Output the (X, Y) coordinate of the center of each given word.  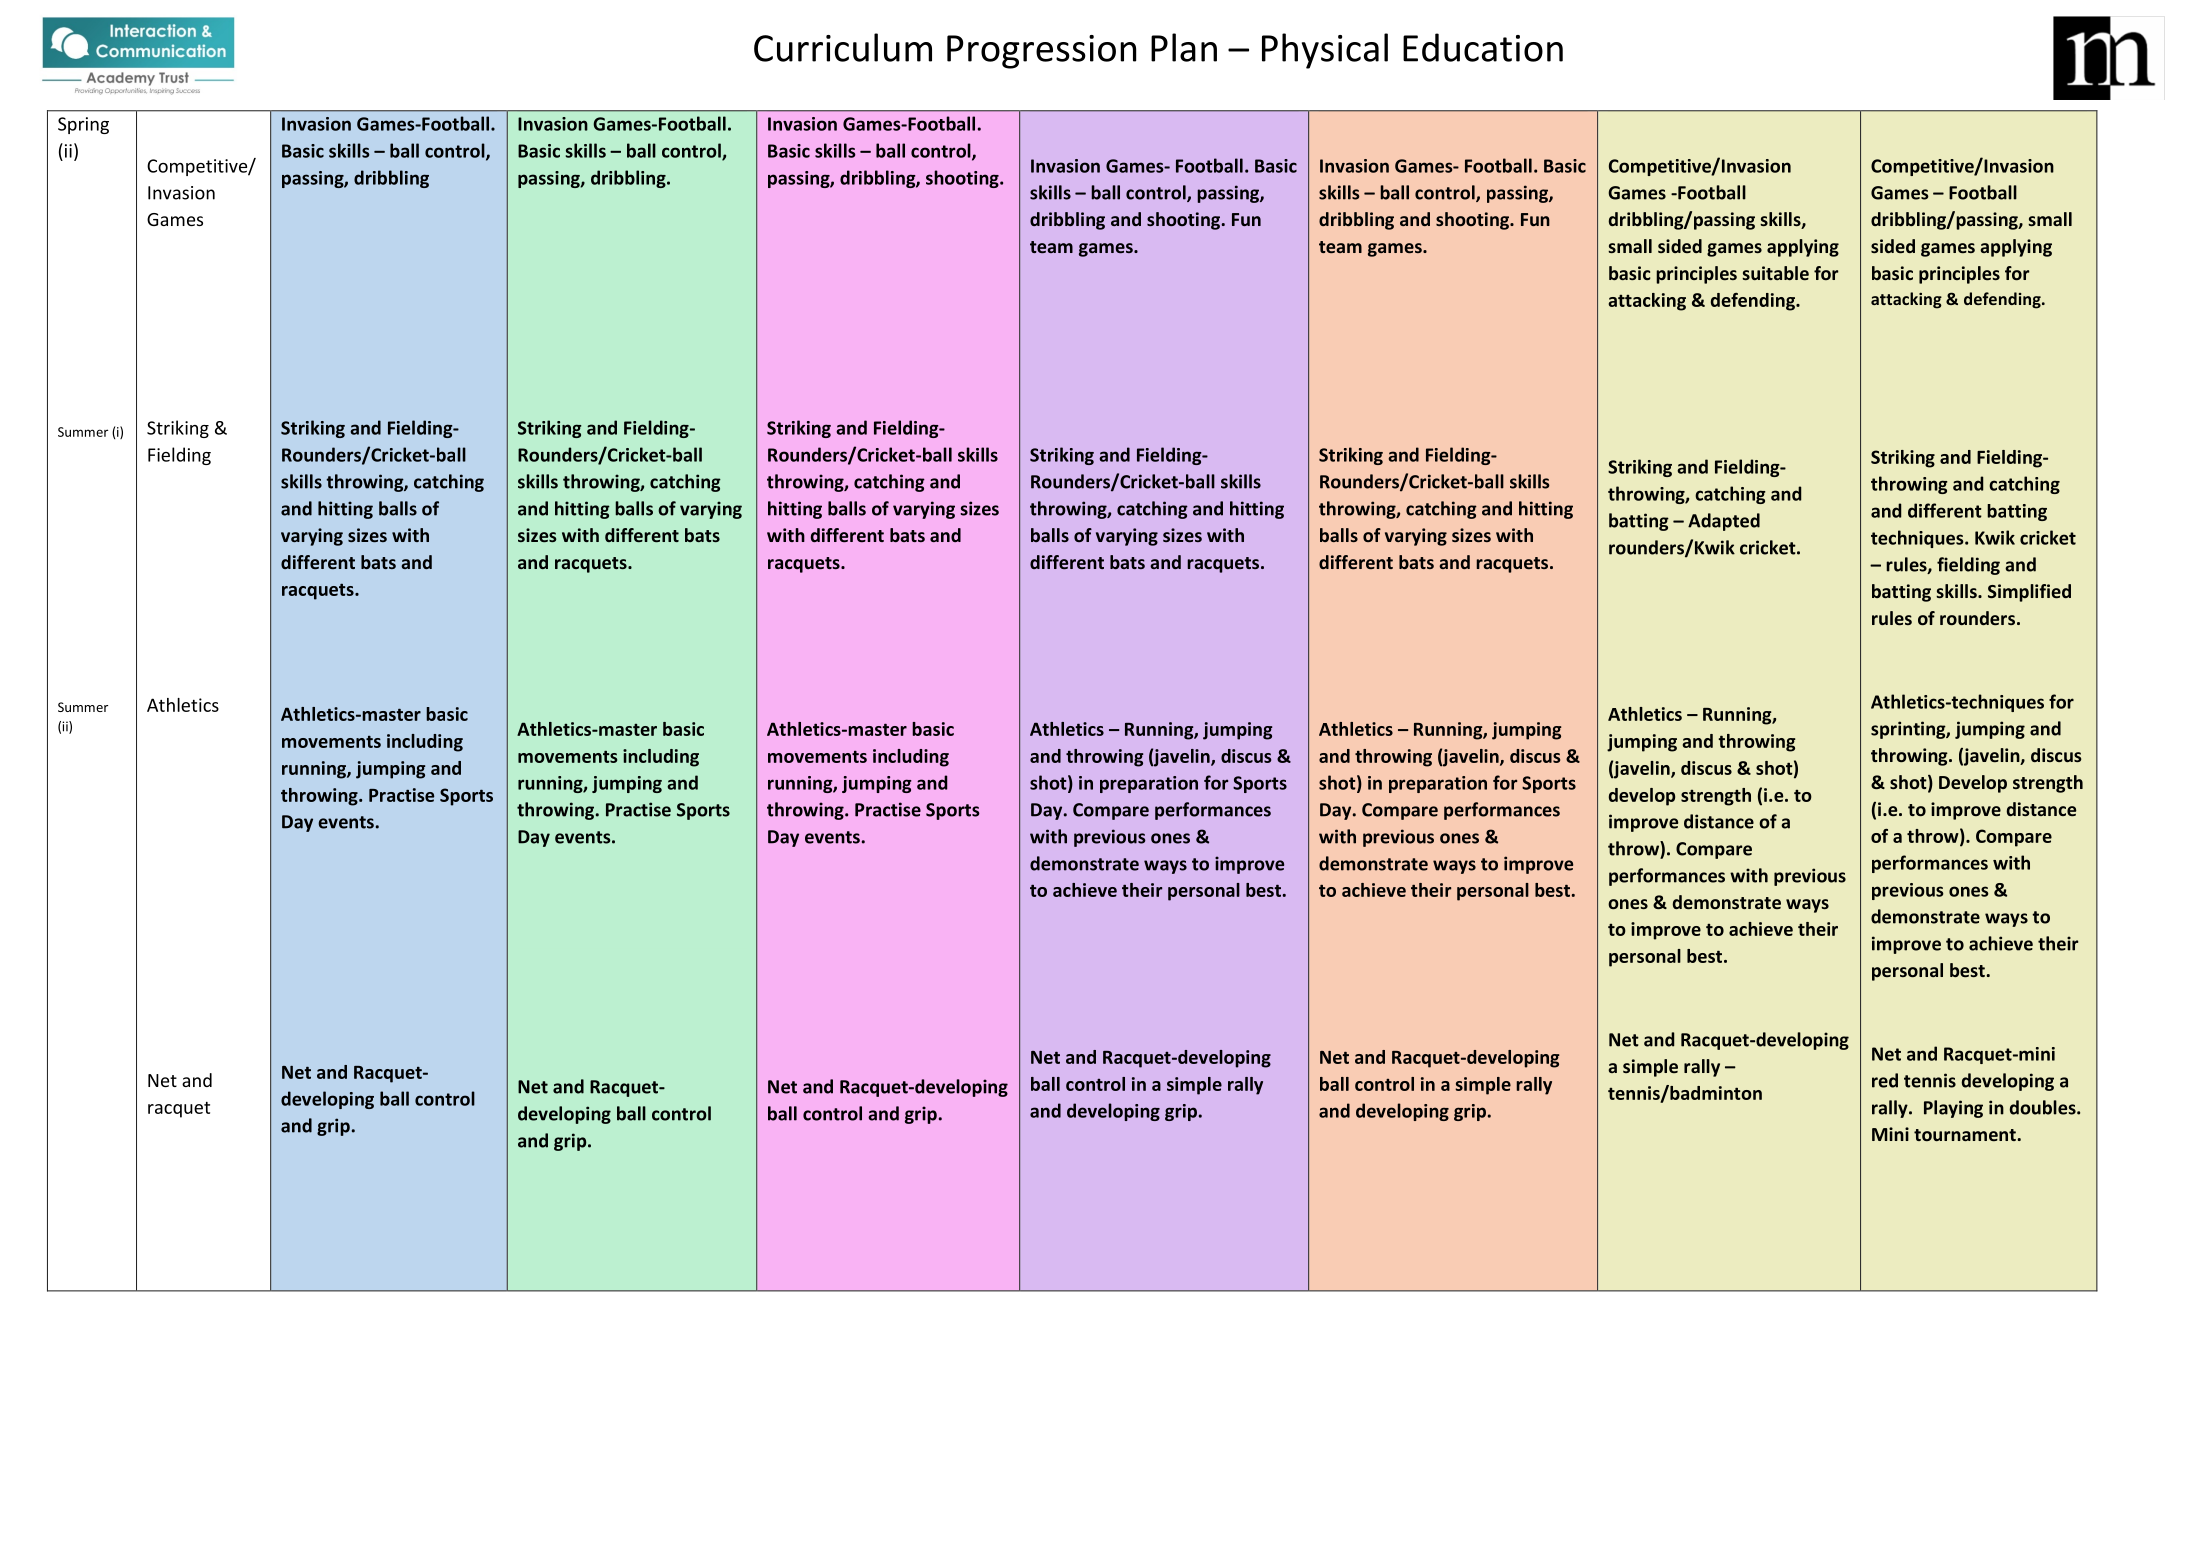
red (1885, 1080)
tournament (1966, 1135)
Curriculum (843, 47)
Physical (1325, 51)
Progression (1041, 52)
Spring (83, 125)
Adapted (1724, 522)
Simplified (2029, 593)
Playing (1953, 1109)
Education (1483, 47)
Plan (1184, 47)
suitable (1775, 273)
